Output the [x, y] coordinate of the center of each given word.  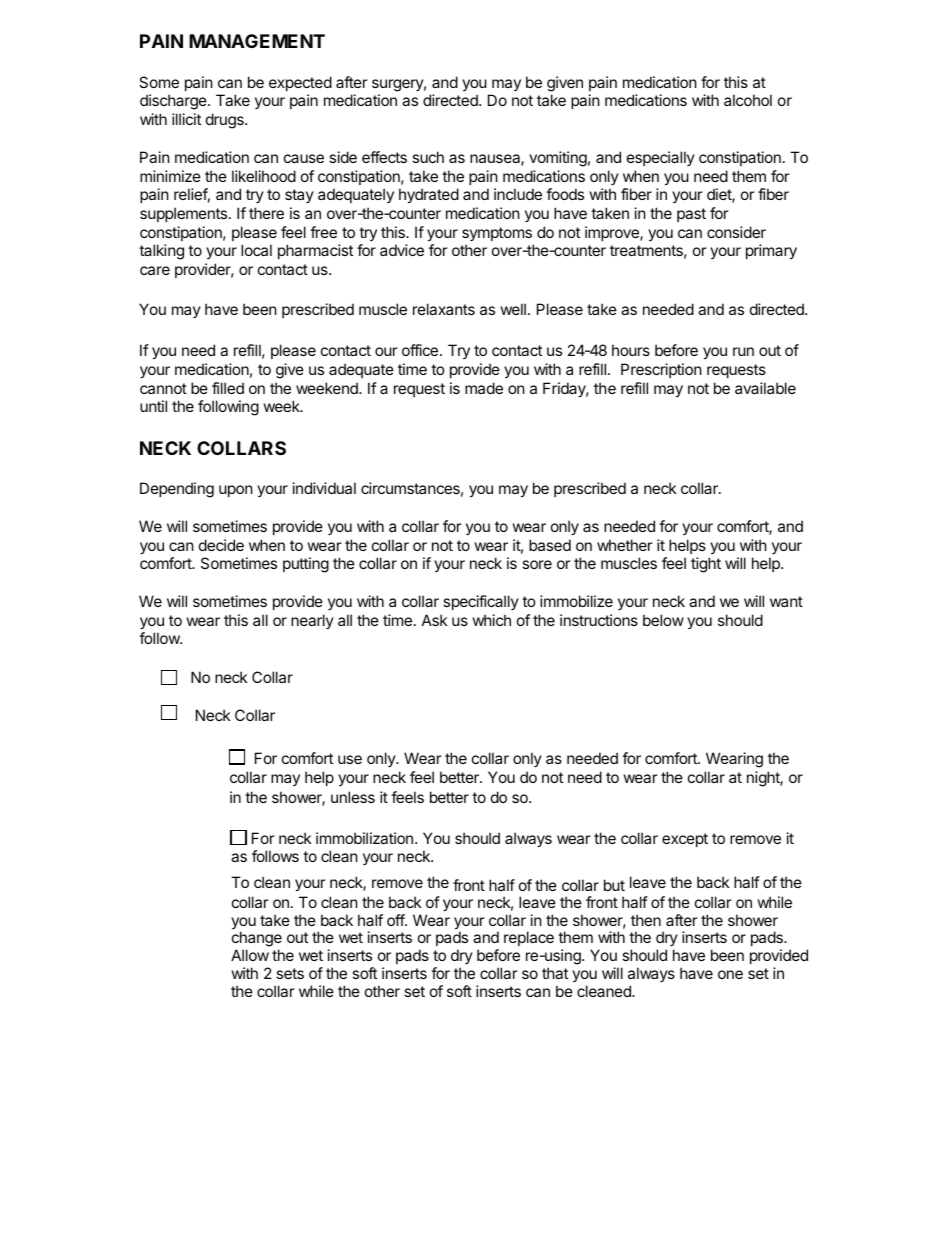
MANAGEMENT [257, 41]
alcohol [748, 100]
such [428, 157]
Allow [250, 955]
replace [529, 938]
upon [236, 491]
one [730, 974]
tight [706, 565]
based [550, 545]
